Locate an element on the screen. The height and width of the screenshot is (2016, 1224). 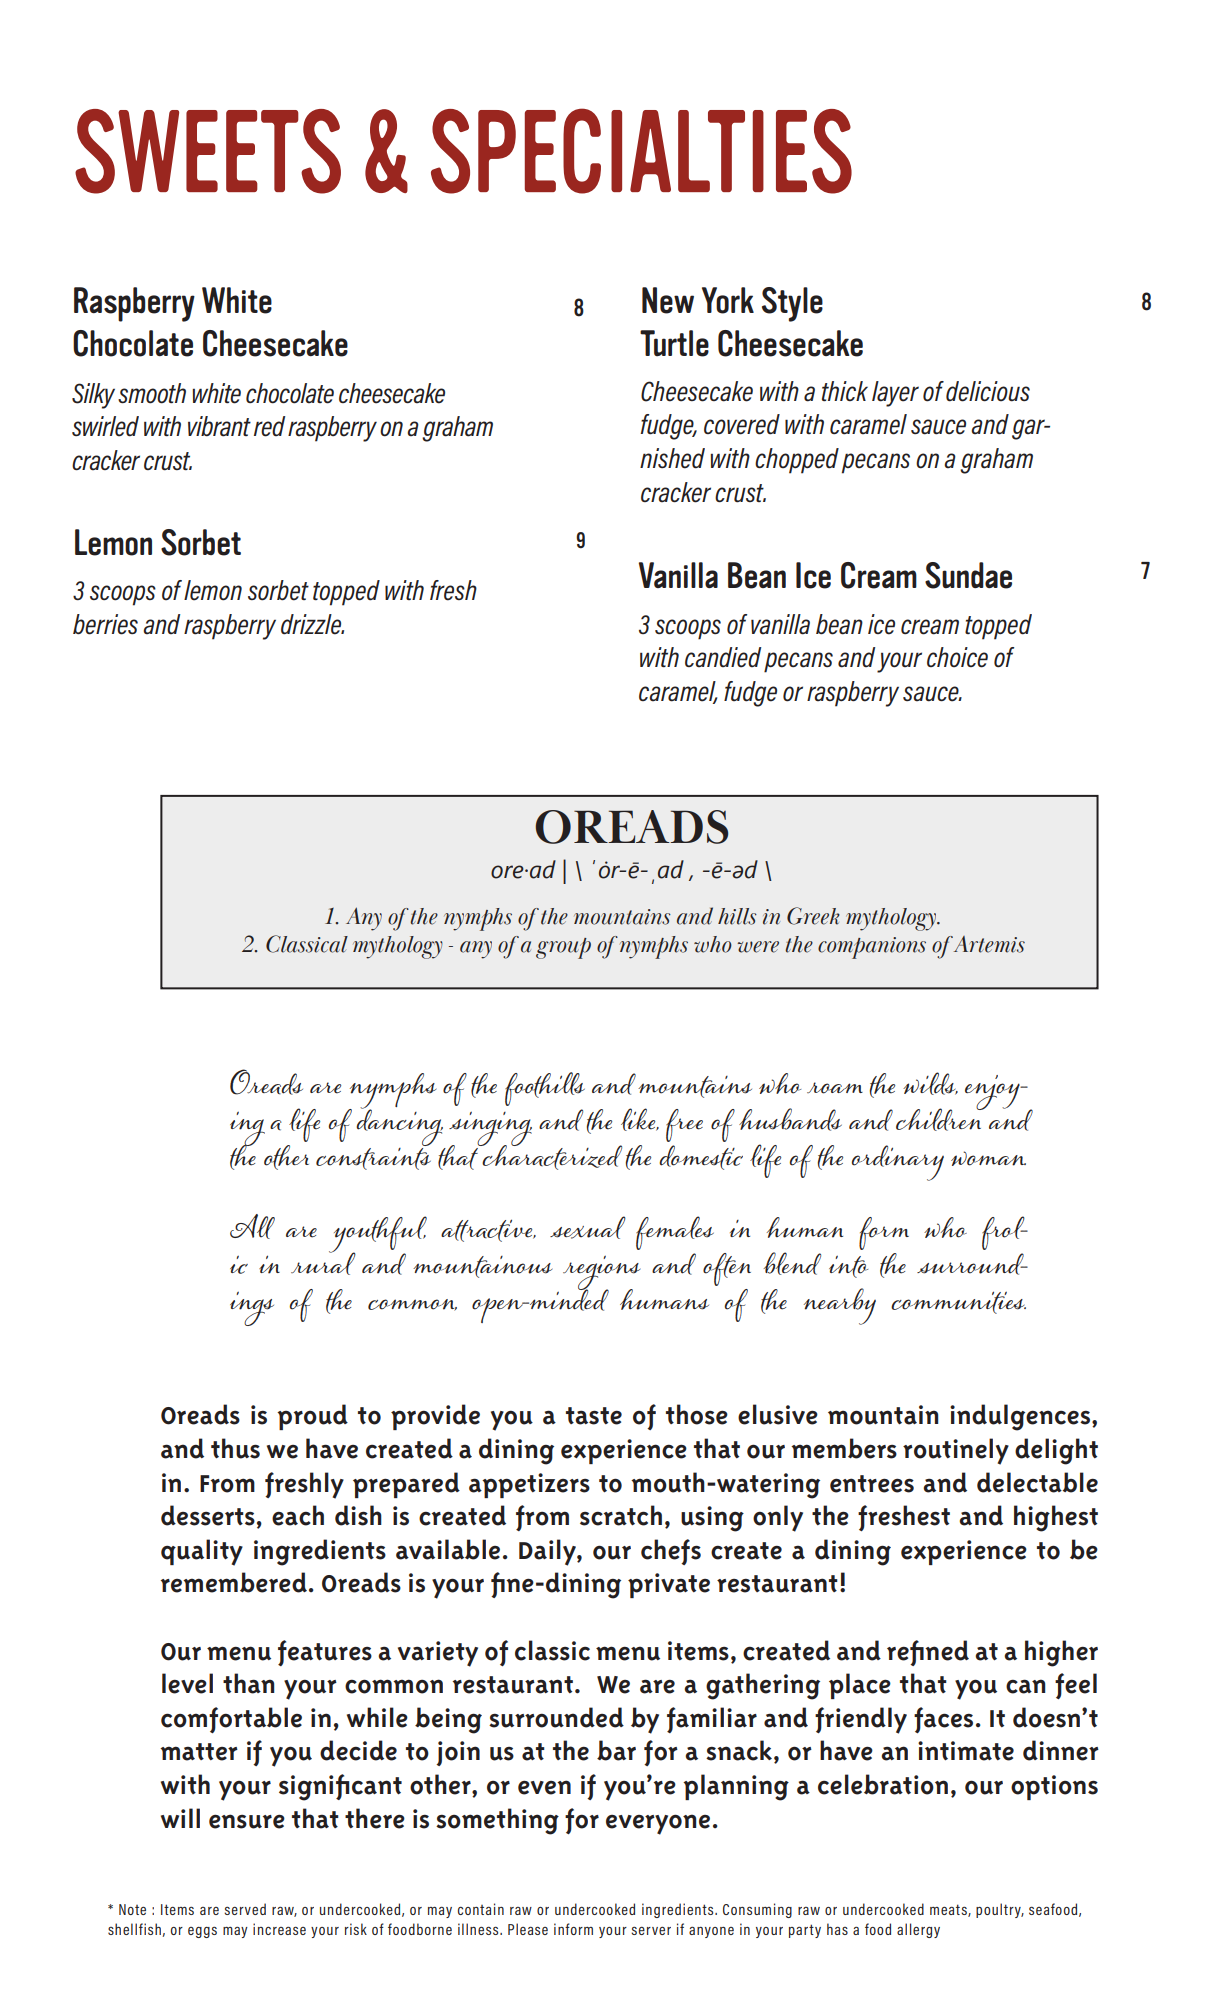
like is located at coordinates (639, 1119).
